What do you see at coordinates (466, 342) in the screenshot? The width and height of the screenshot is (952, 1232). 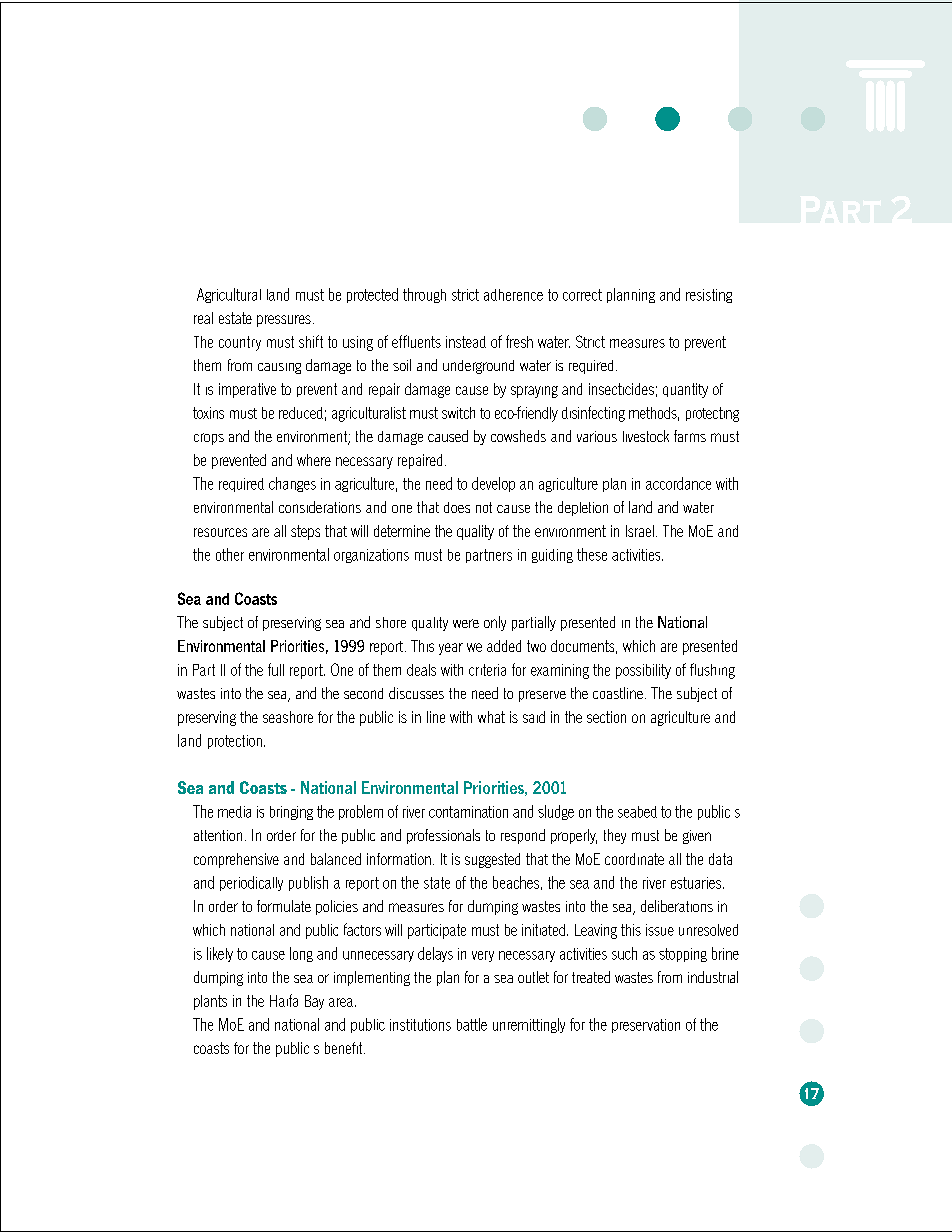 I see `instead` at bounding box center [466, 342].
